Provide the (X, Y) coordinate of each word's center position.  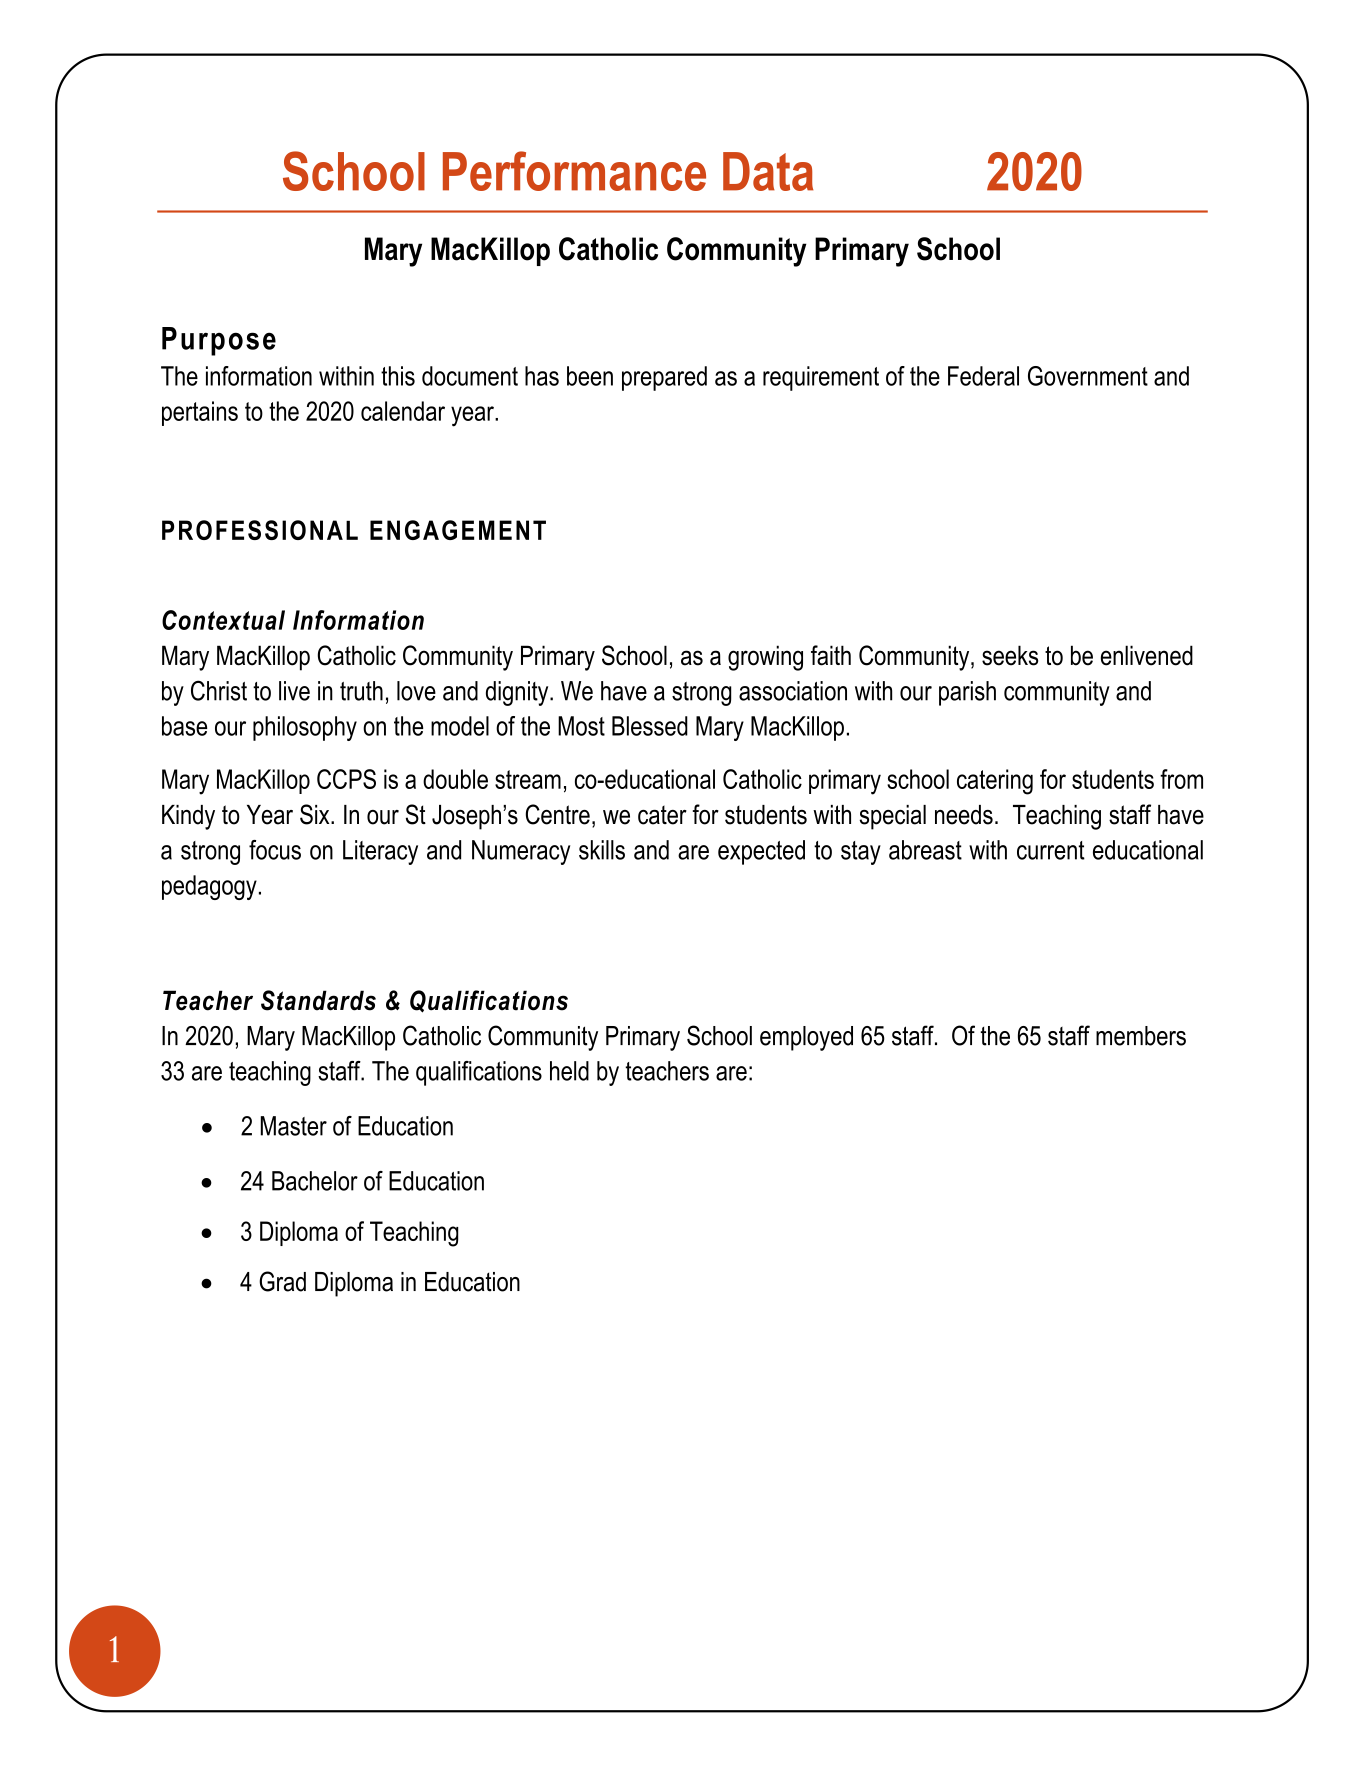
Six (316, 814)
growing (765, 658)
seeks (1010, 655)
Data (768, 171)
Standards (318, 1000)
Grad (282, 1281)
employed (806, 1038)
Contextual (223, 620)
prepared (664, 378)
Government (1088, 376)
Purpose (219, 341)
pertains (200, 413)
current (1051, 850)
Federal (983, 376)
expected (761, 852)
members (1141, 1036)
